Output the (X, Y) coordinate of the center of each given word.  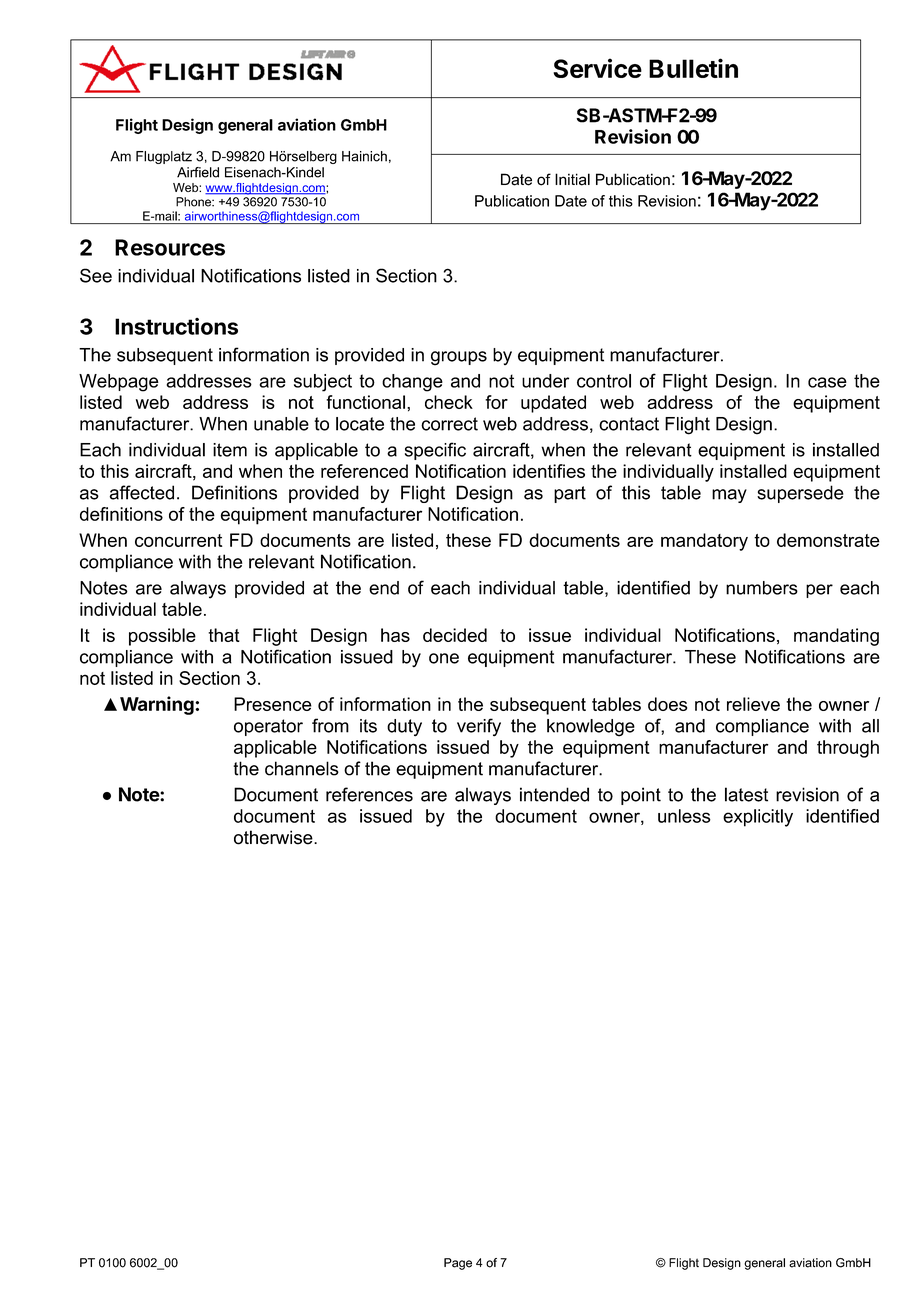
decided (455, 635)
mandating (836, 637)
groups (459, 358)
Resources (170, 247)
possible (162, 637)
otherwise (274, 837)
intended (554, 794)
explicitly (758, 818)
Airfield (198, 172)
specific (435, 451)
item (230, 450)
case (827, 382)
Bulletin (693, 68)
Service (597, 68)
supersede (800, 494)
